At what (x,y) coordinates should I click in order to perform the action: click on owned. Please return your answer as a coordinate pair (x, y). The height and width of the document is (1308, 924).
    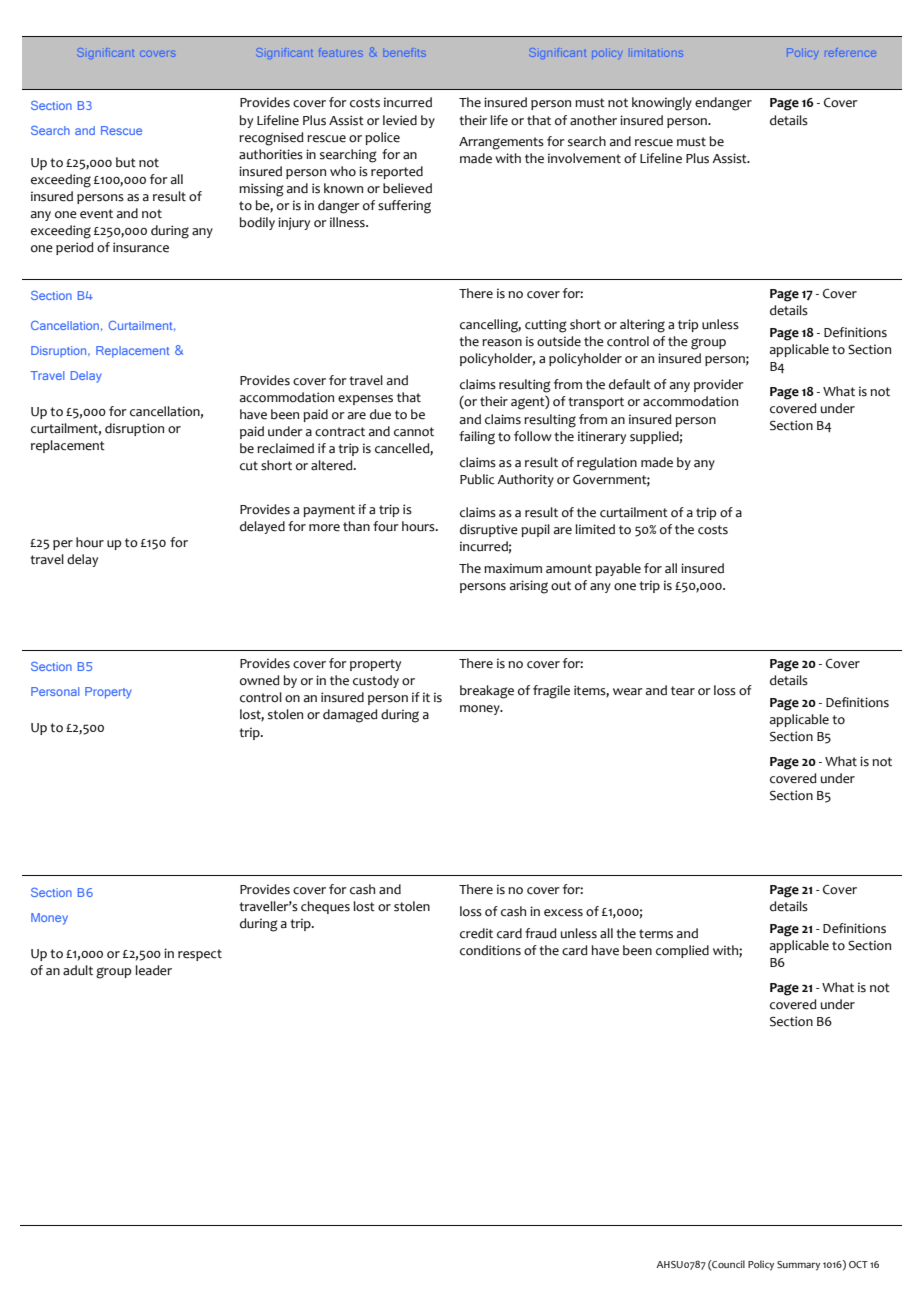
    Looking at the image, I should click on (260, 680).
